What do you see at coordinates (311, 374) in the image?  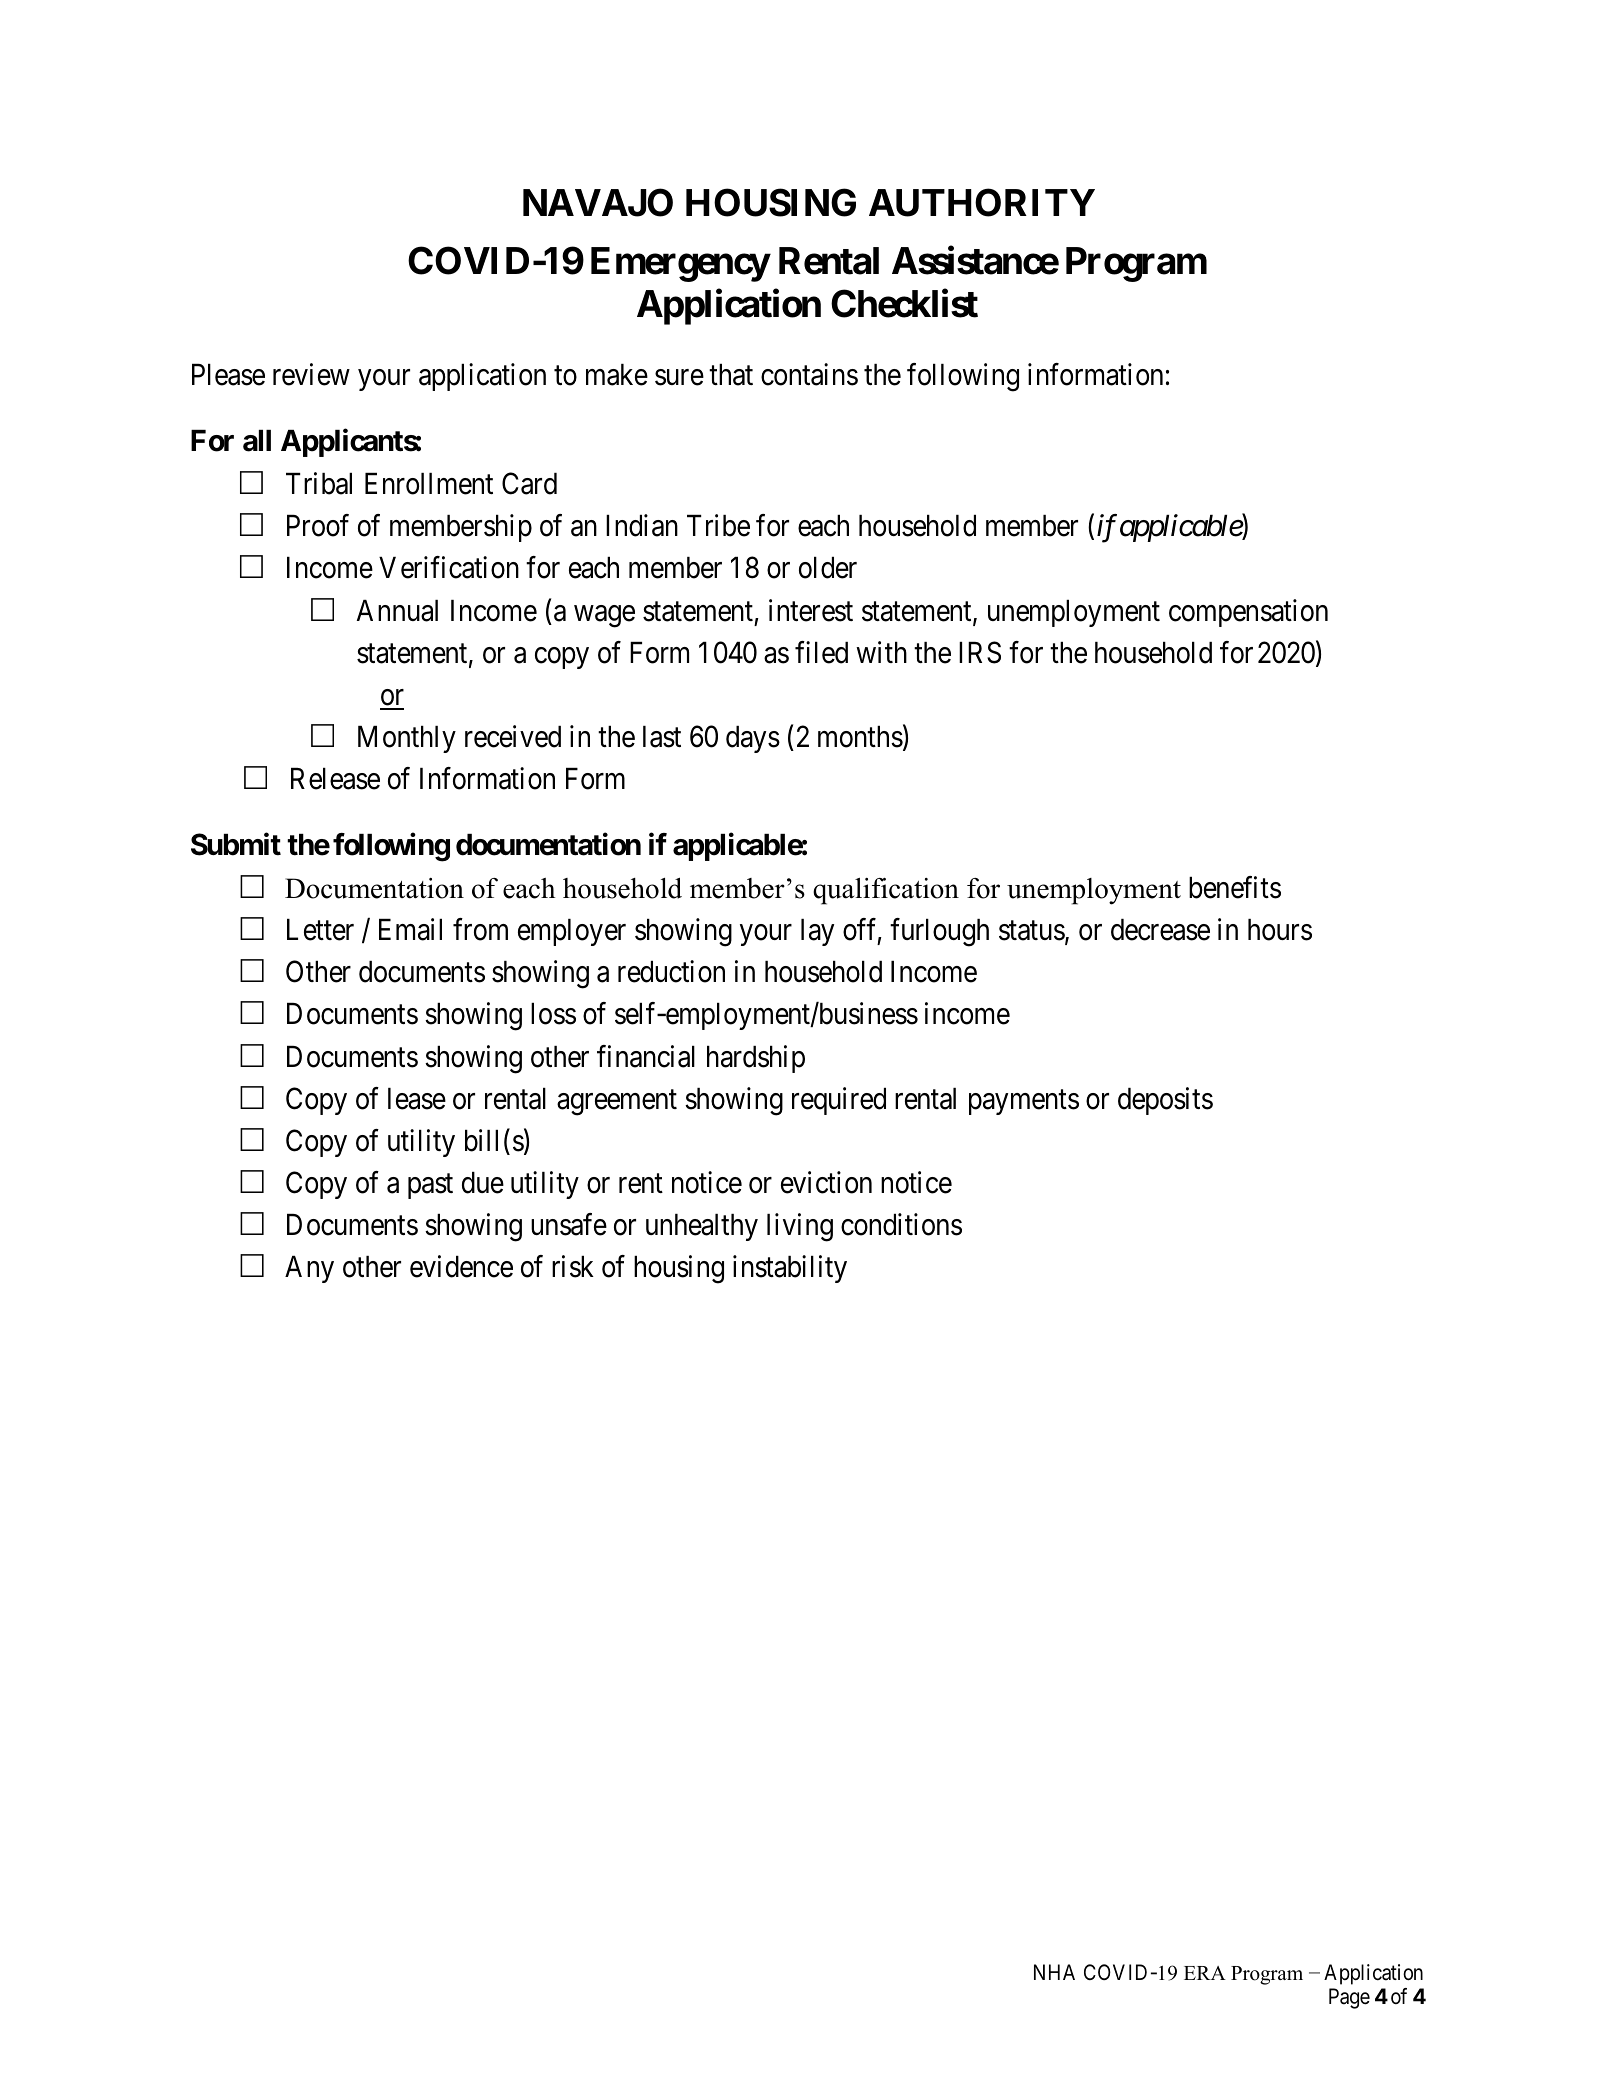 I see `review` at bounding box center [311, 374].
